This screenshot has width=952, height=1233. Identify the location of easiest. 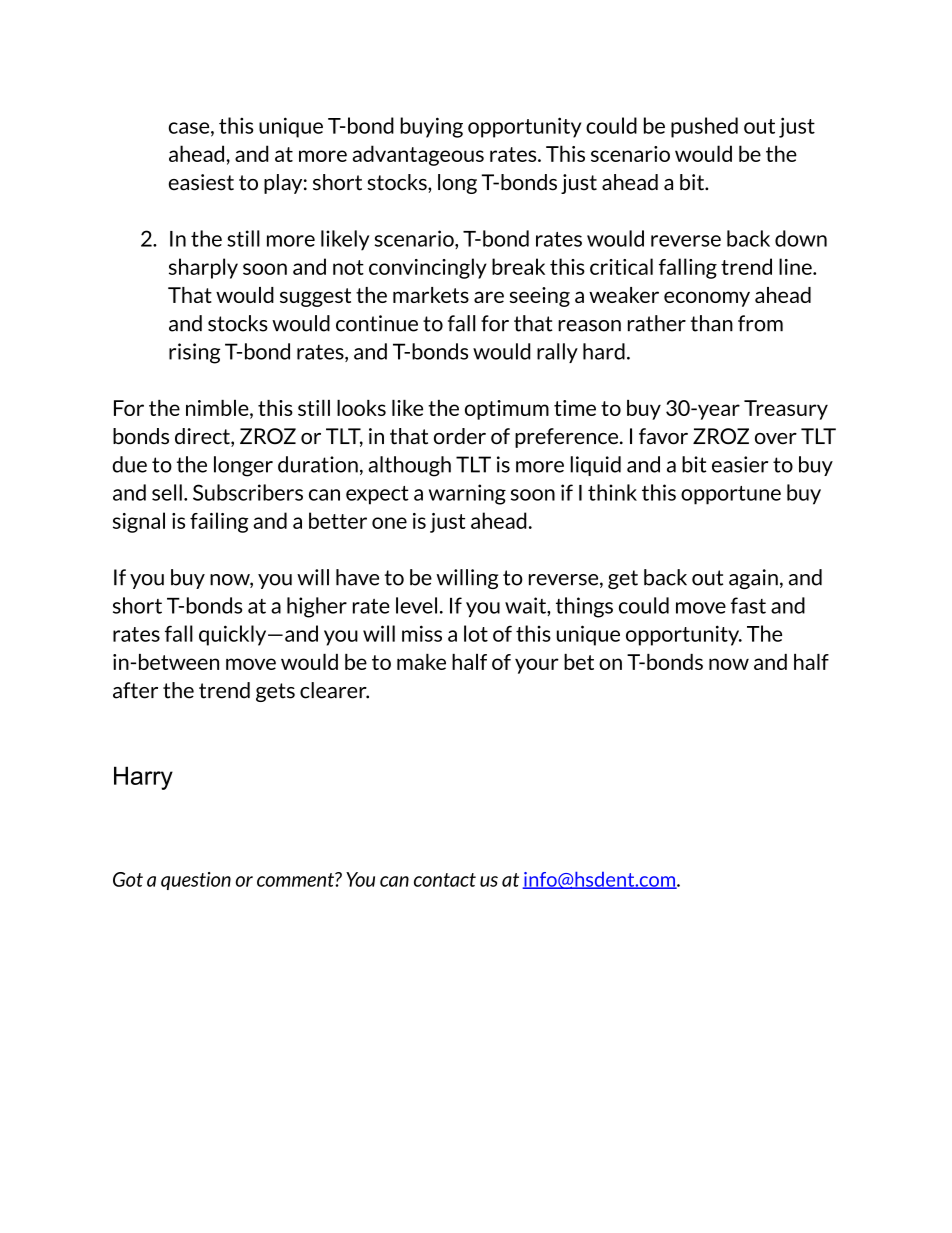
(201, 182).
